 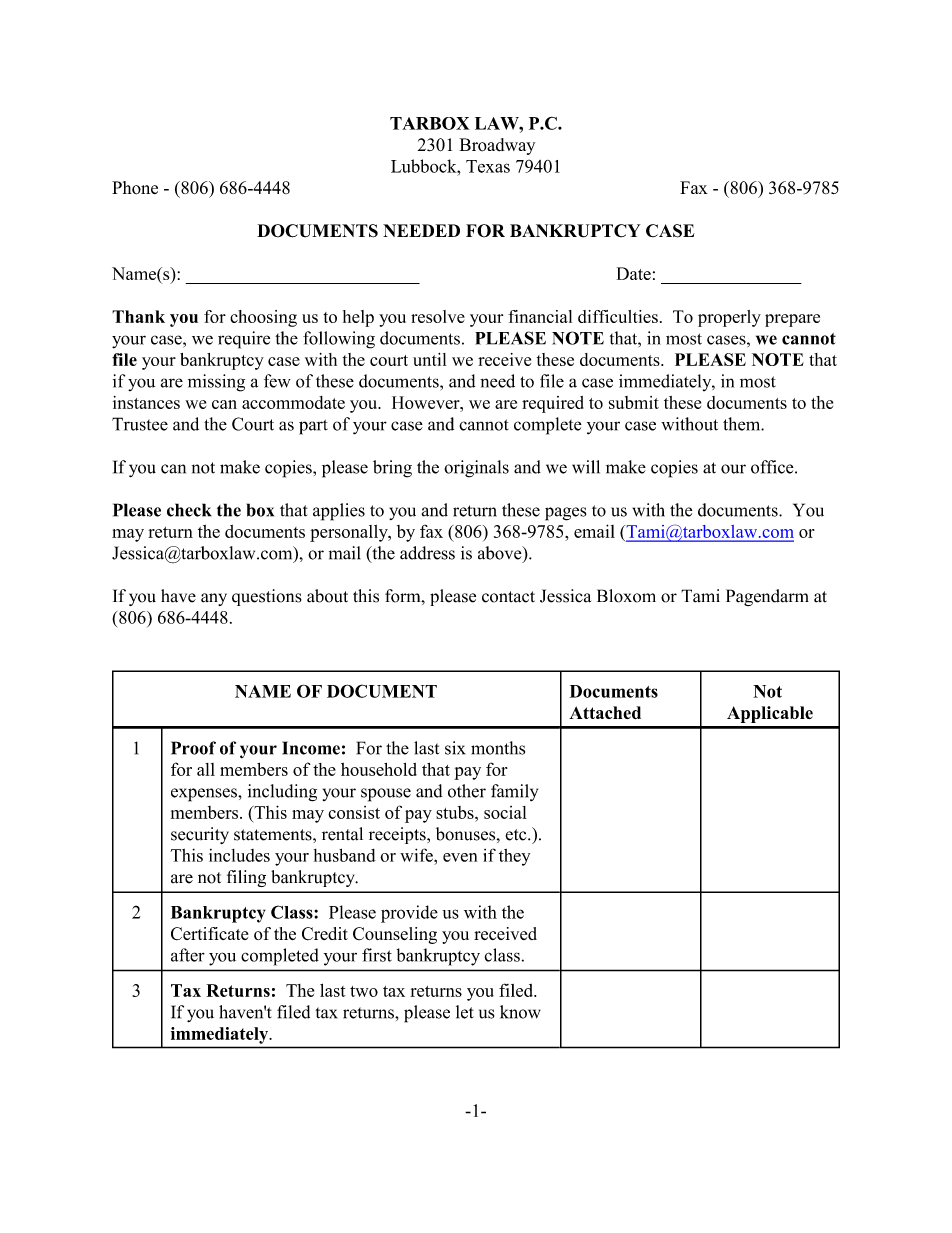 I want to click on submit, so click(x=634, y=402).
